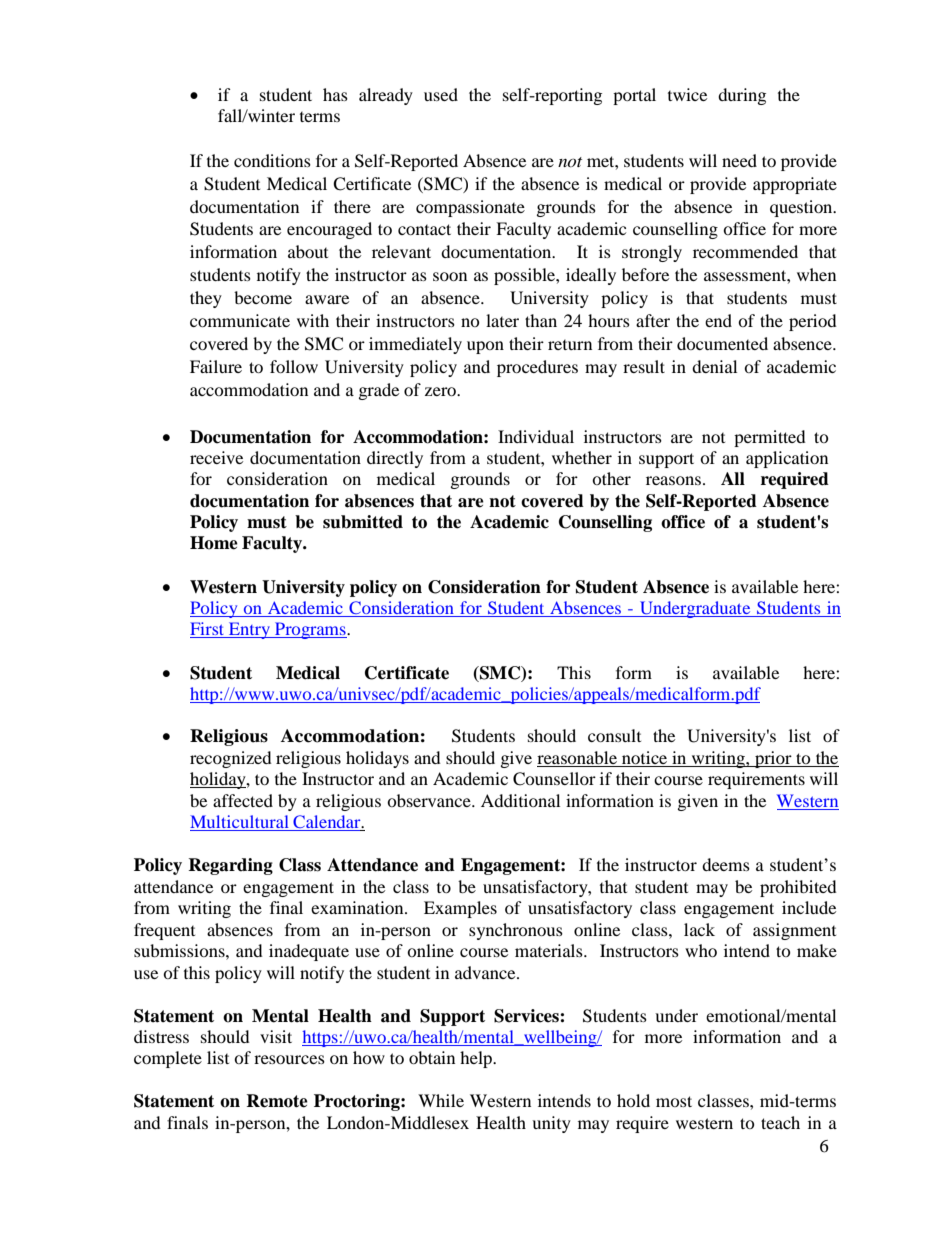 The width and height of the screenshot is (952, 1233). What do you see at coordinates (714, 366) in the screenshot?
I see `denial` at bounding box center [714, 366].
